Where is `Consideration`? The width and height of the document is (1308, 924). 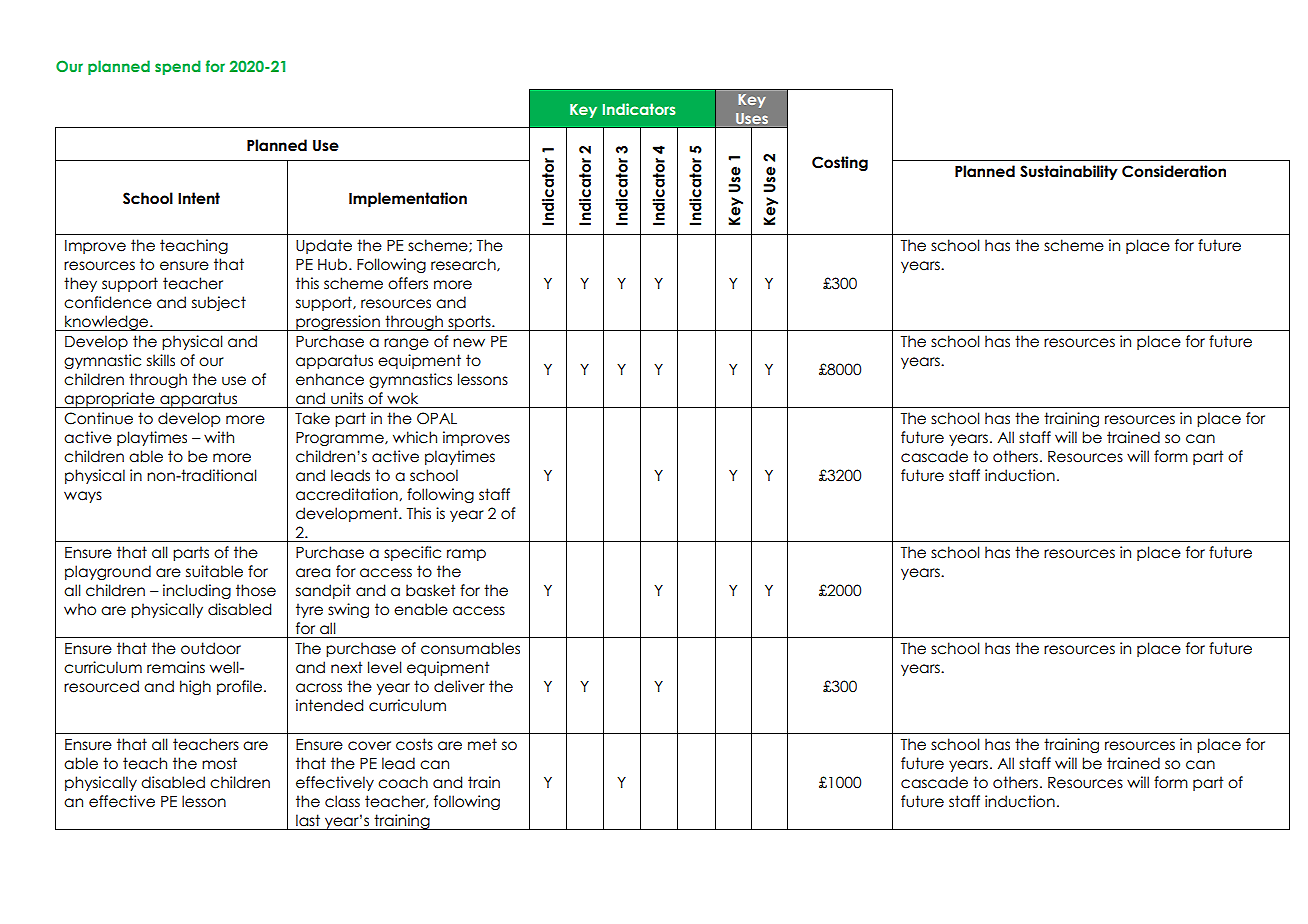
Consideration is located at coordinates (1174, 171).
